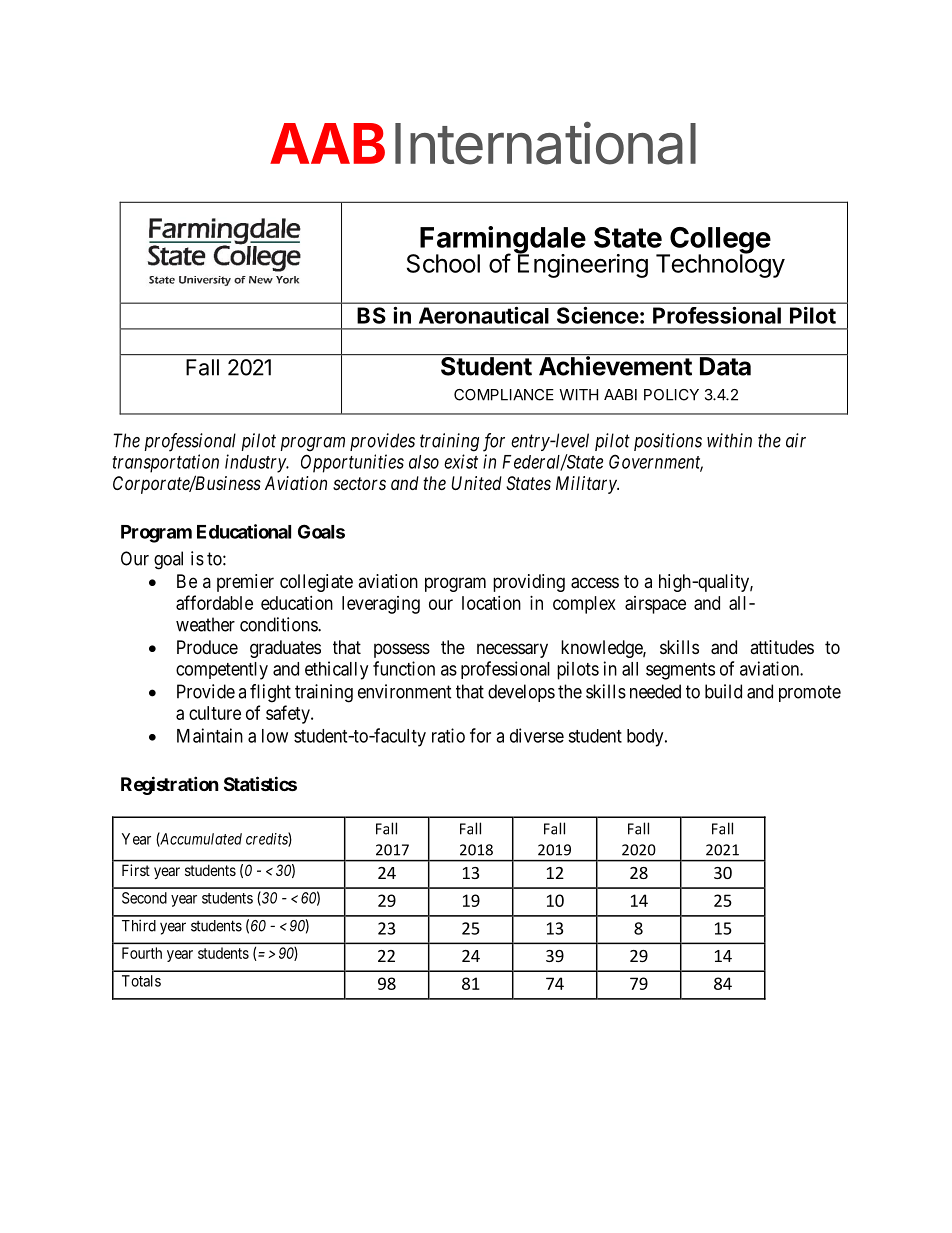 This page has width=952, height=1233. What do you see at coordinates (537, 735) in the page?
I see `diverse` at bounding box center [537, 735].
